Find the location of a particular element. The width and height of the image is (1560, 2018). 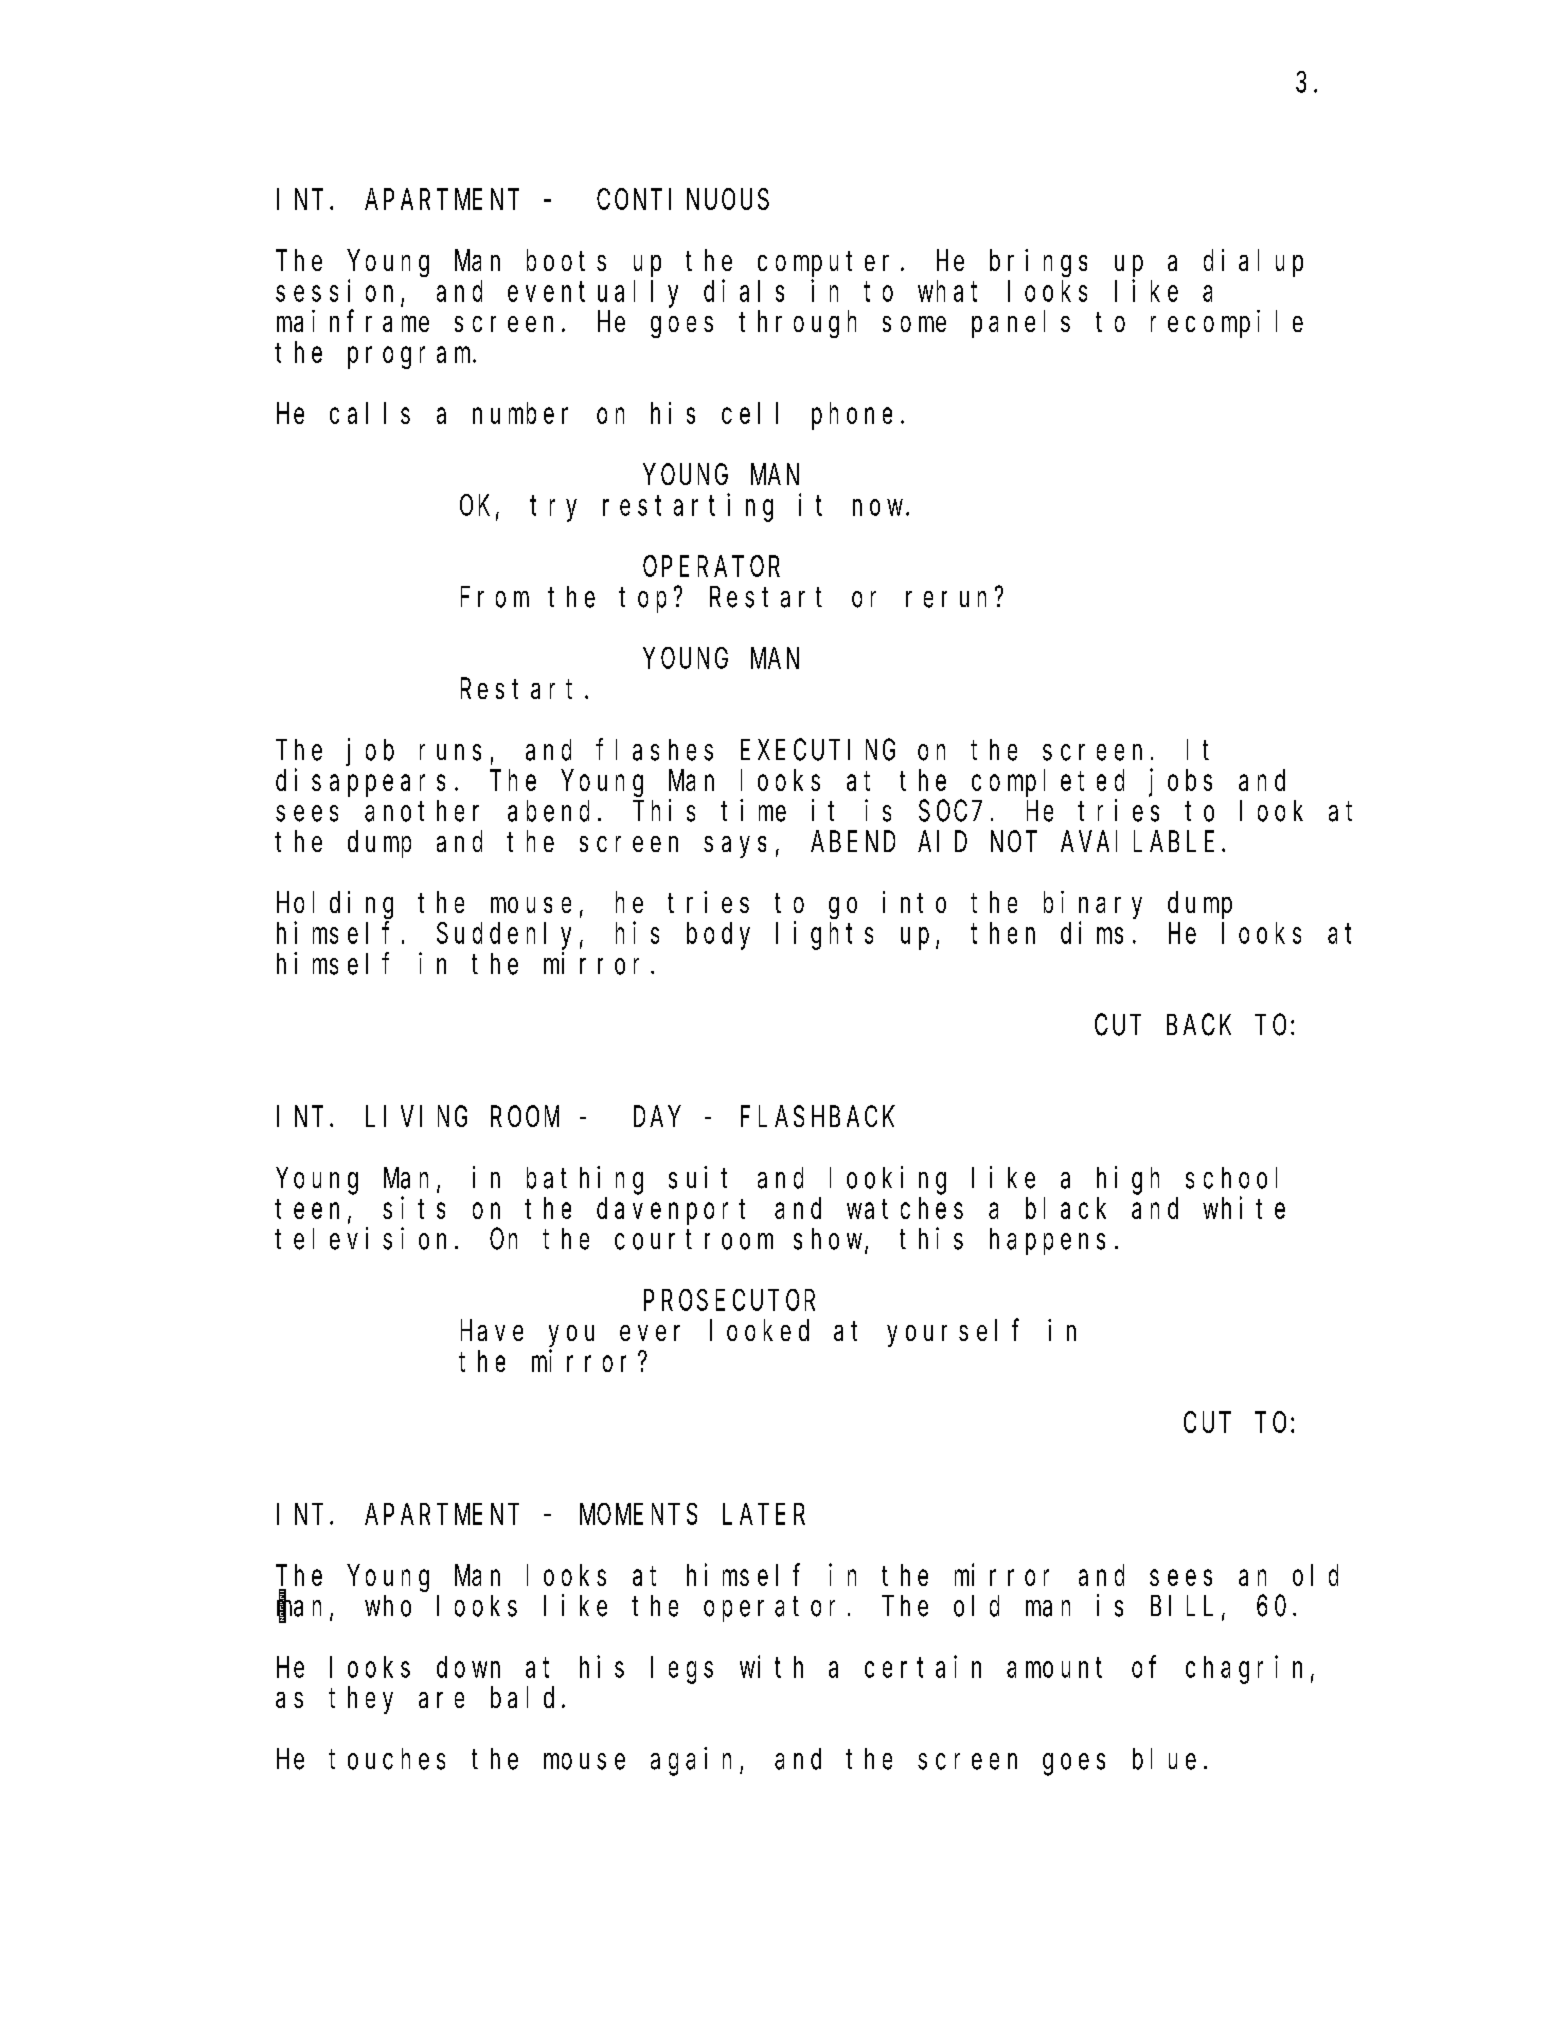

high is located at coordinates (1128, 1180).
